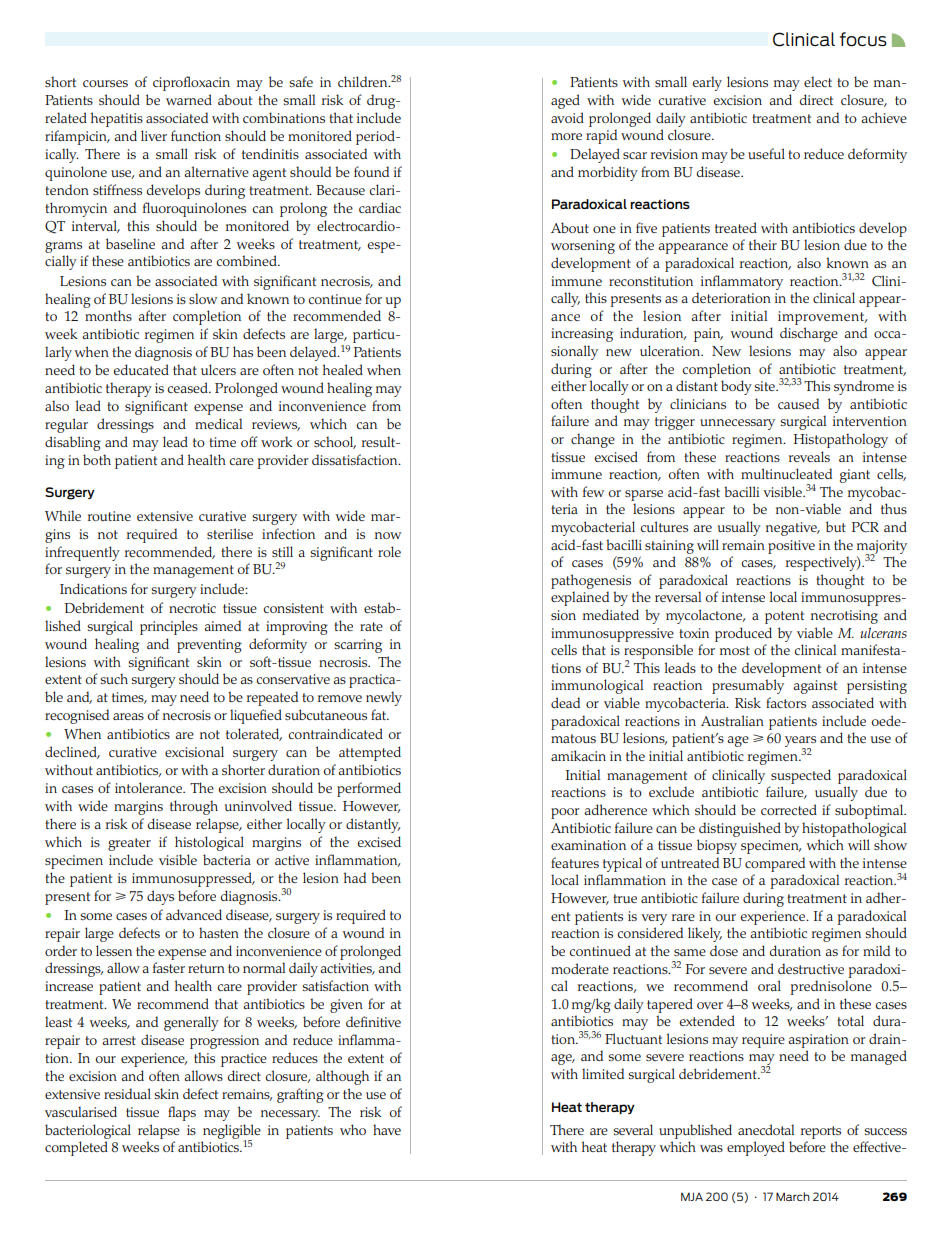  Describe the element at coordinates (582, 335) in the page. I see `increasing` at that location.
